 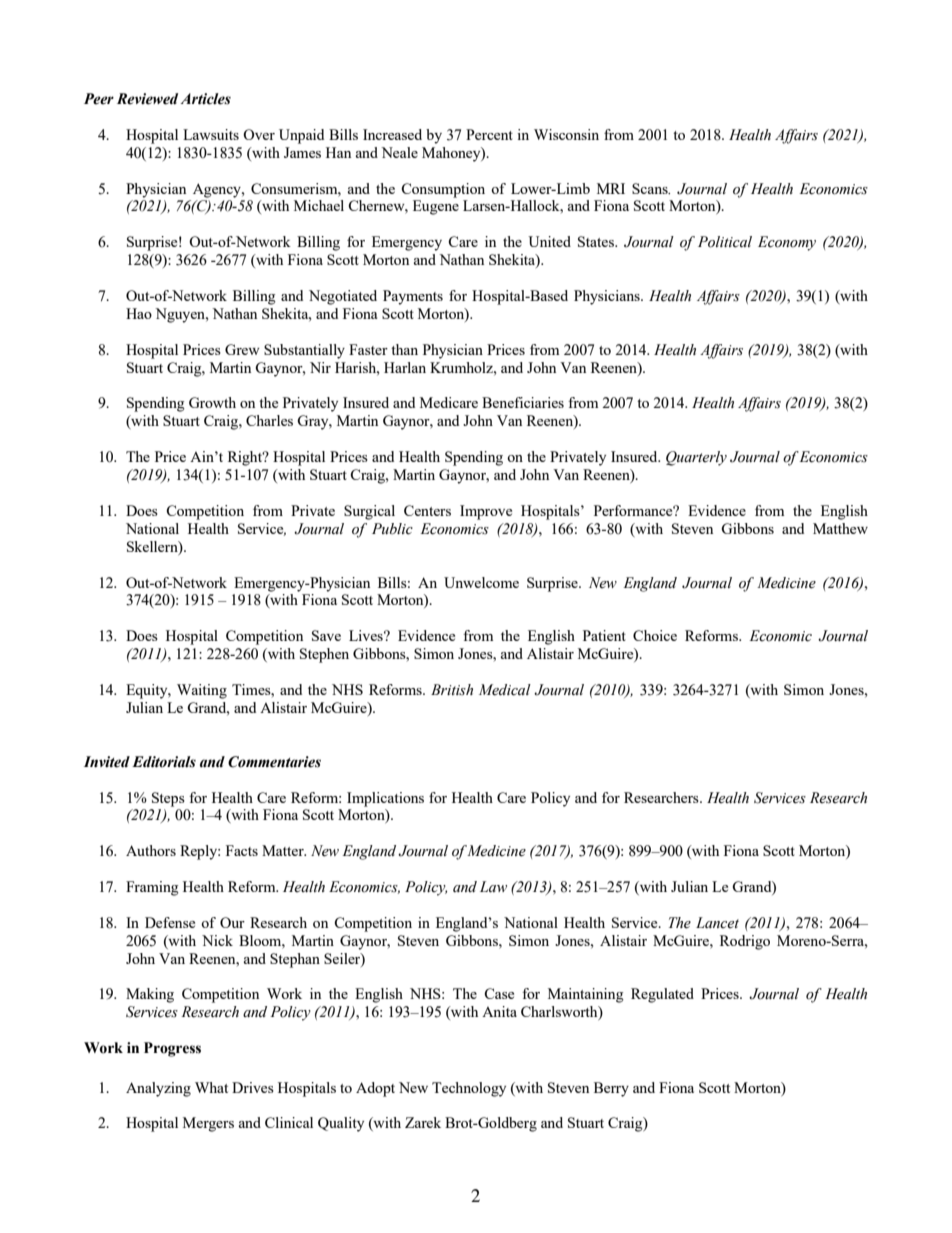 I want to click on Choice, so click(x=655, y=635).
